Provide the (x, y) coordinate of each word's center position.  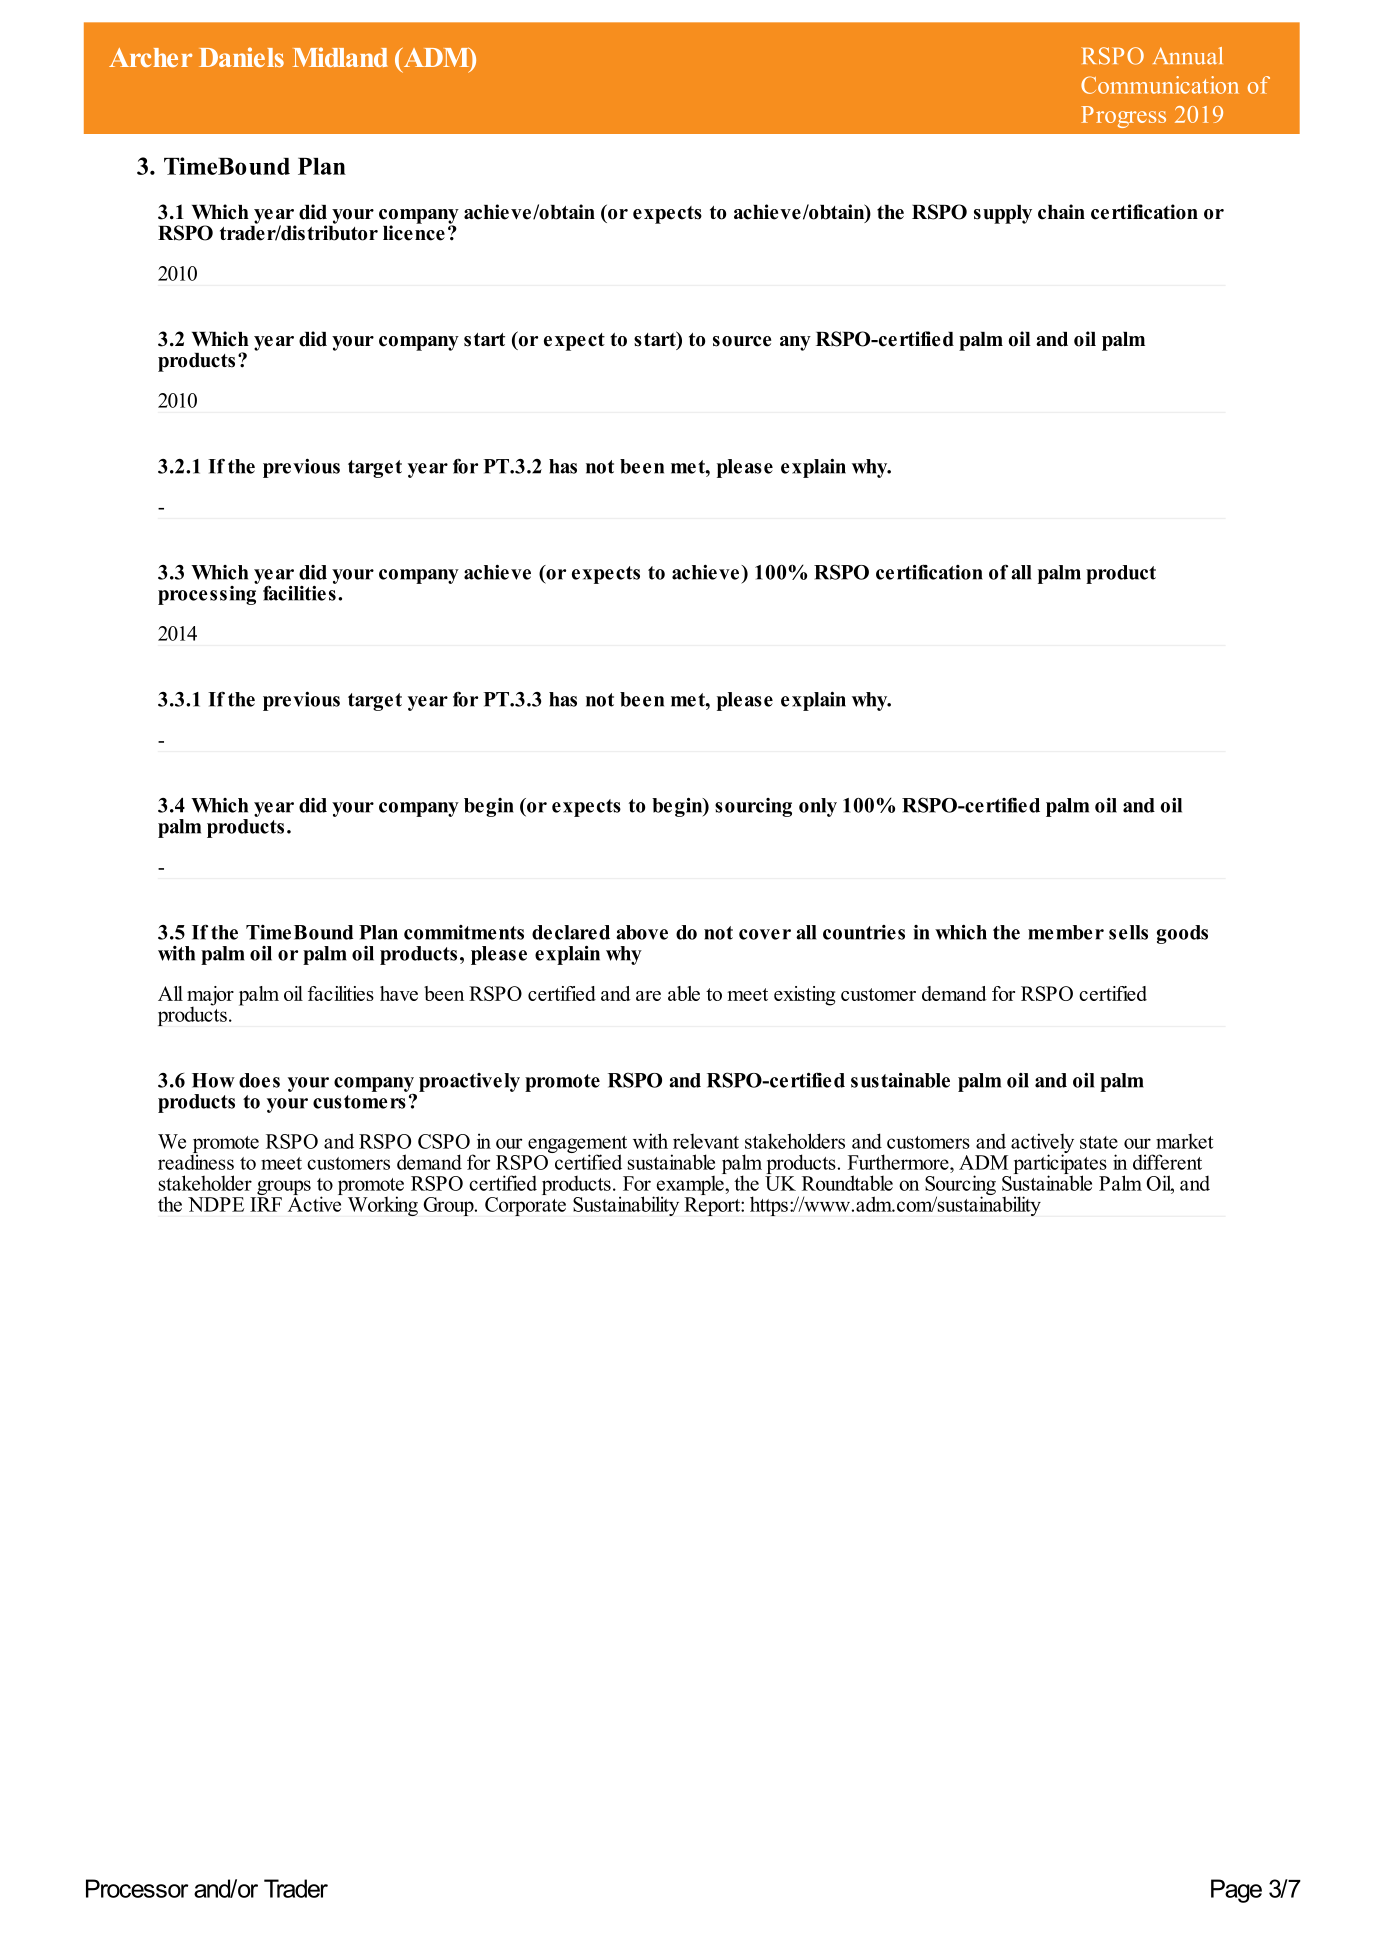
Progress (1123, 117)
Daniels (241, 57)
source (742, 341)
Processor (137, 1888)
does (259, 1080)
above (642, 932)
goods (1182, 934)
